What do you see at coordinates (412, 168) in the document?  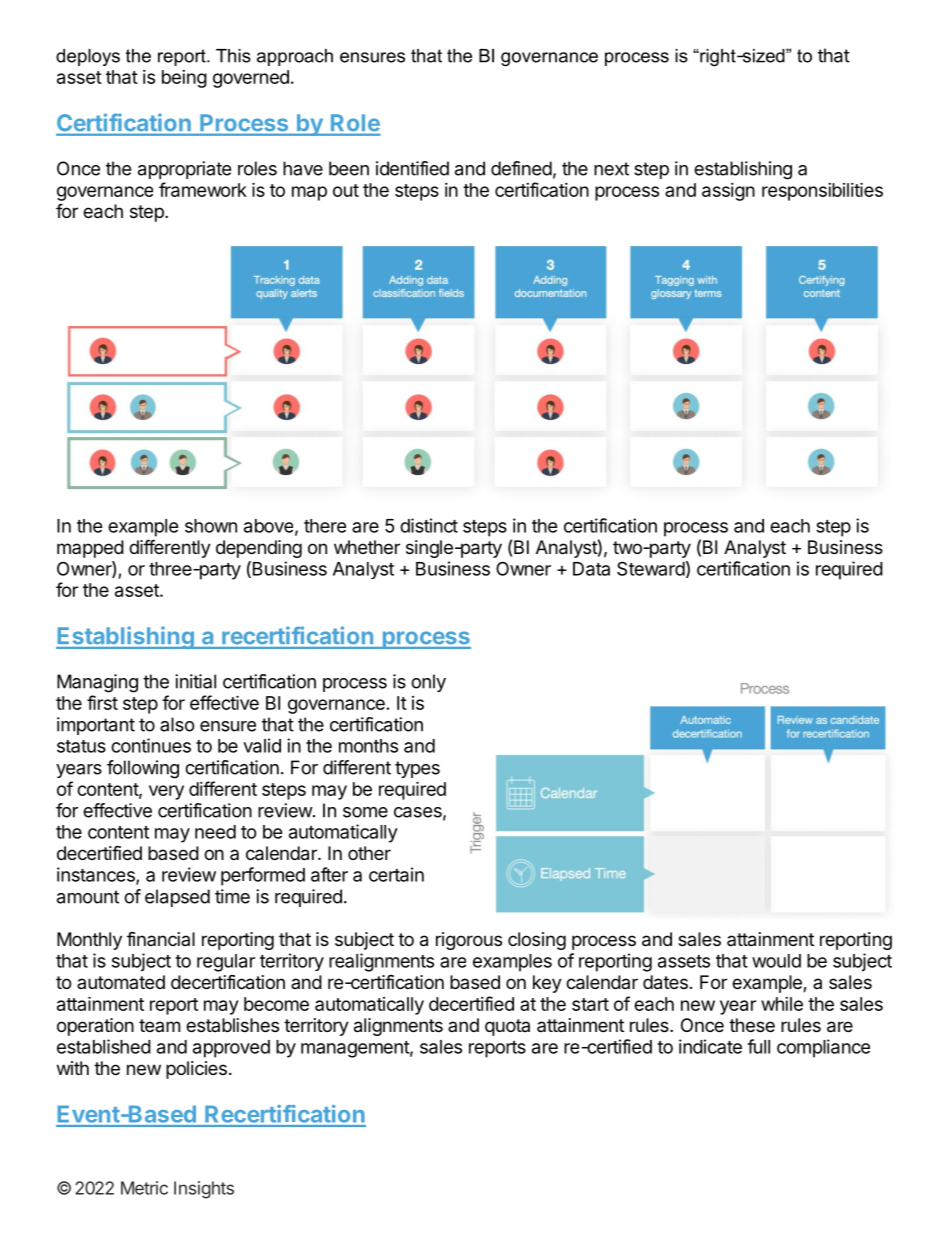 I see `identified` at bounding box center [412, 168].
